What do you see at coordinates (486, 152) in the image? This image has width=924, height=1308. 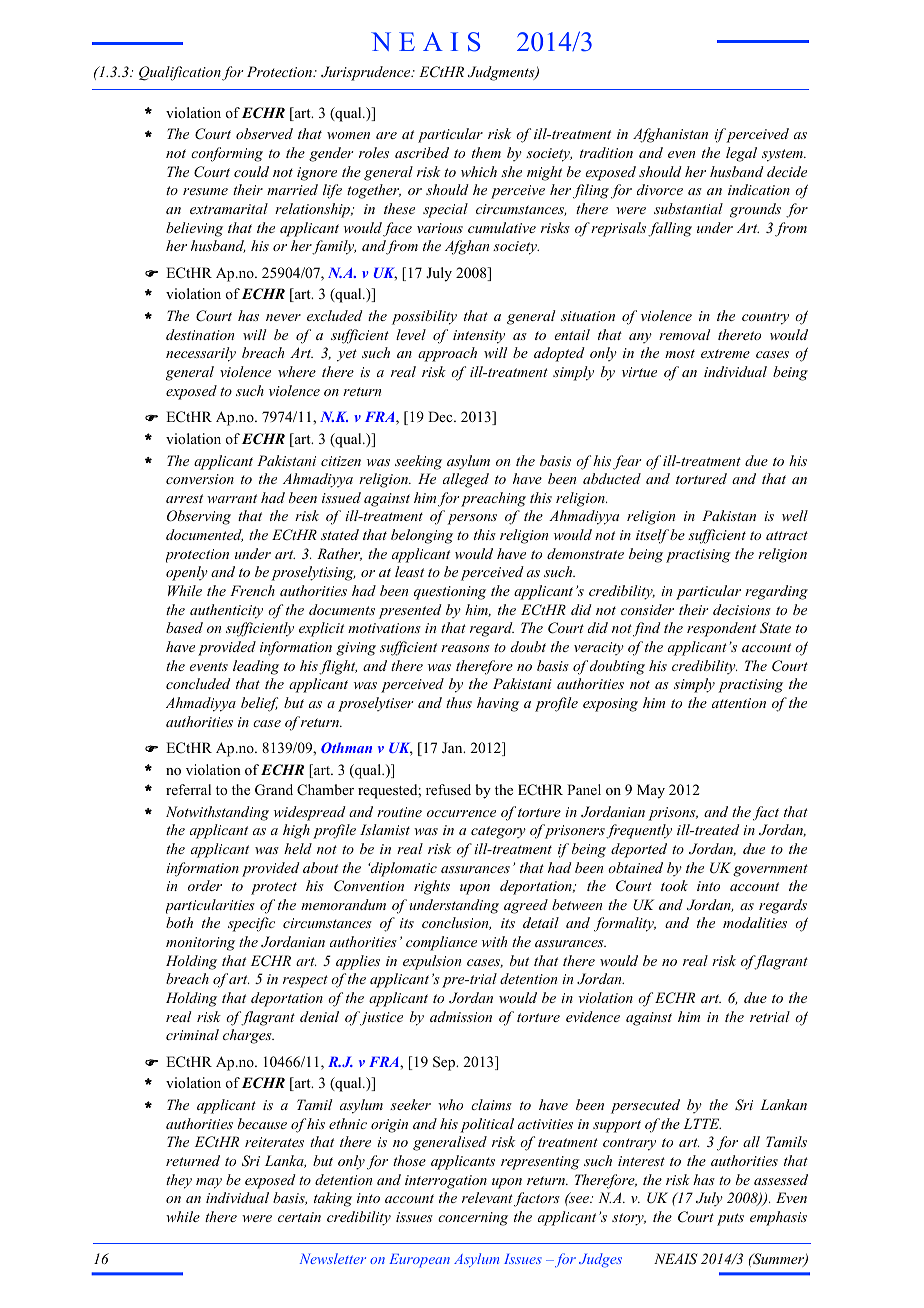 I see `them` at bounding box center [486, 152].
